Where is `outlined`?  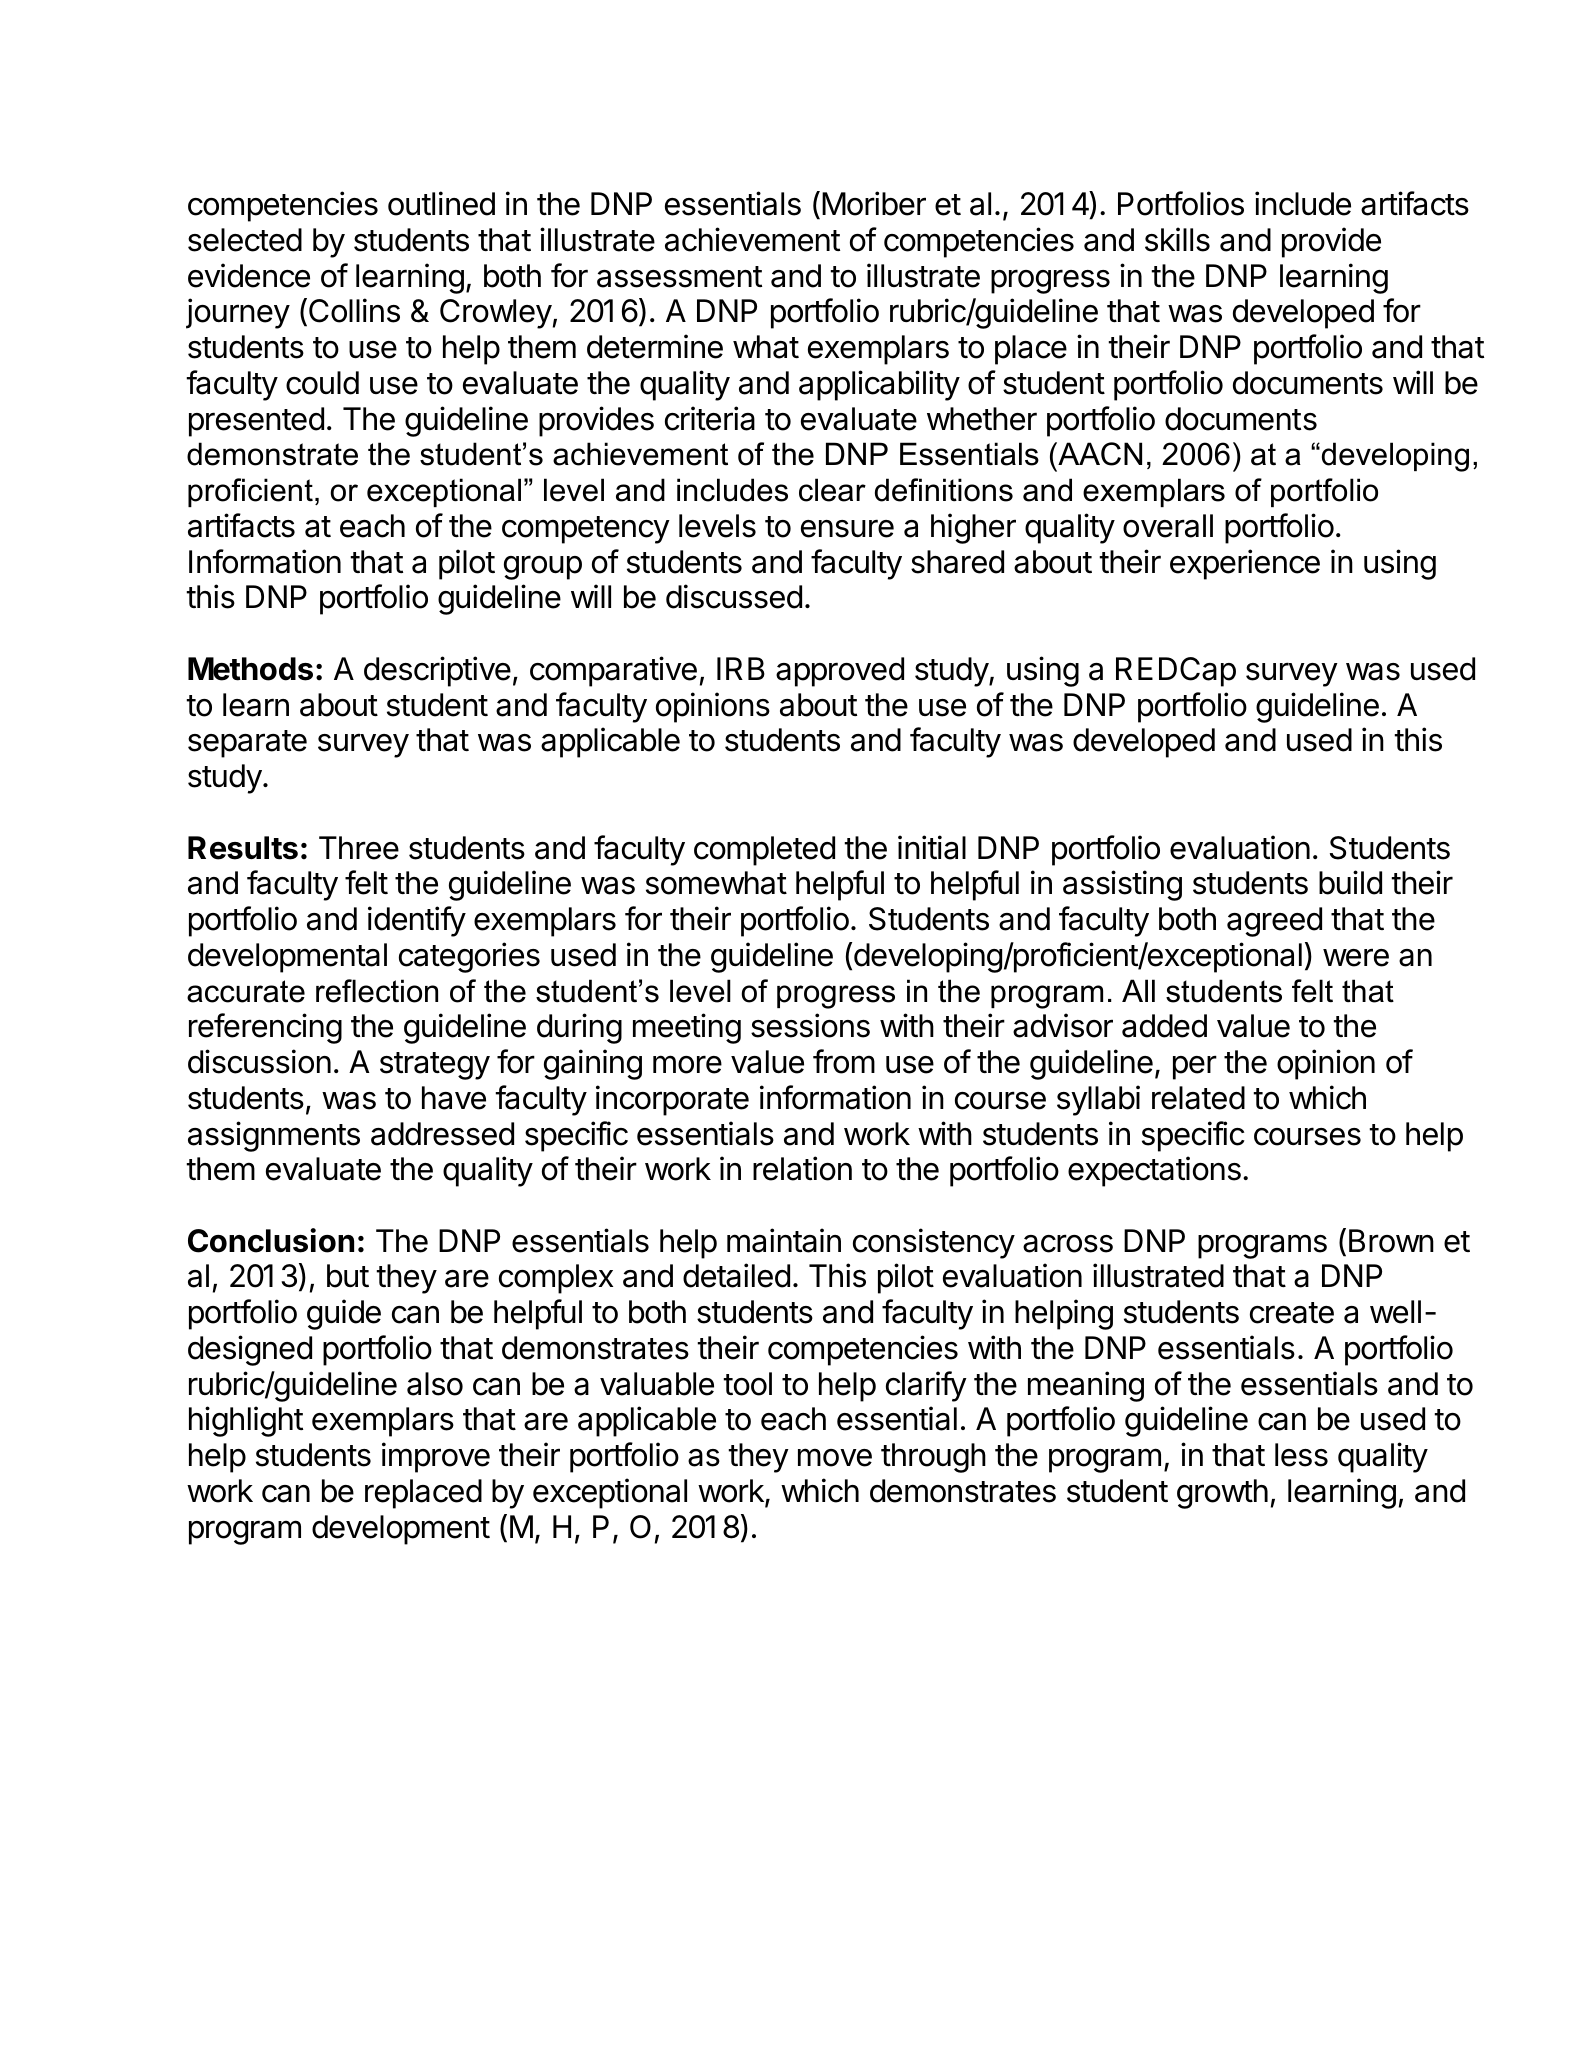
outlined is located at coordinates (441, 203).
